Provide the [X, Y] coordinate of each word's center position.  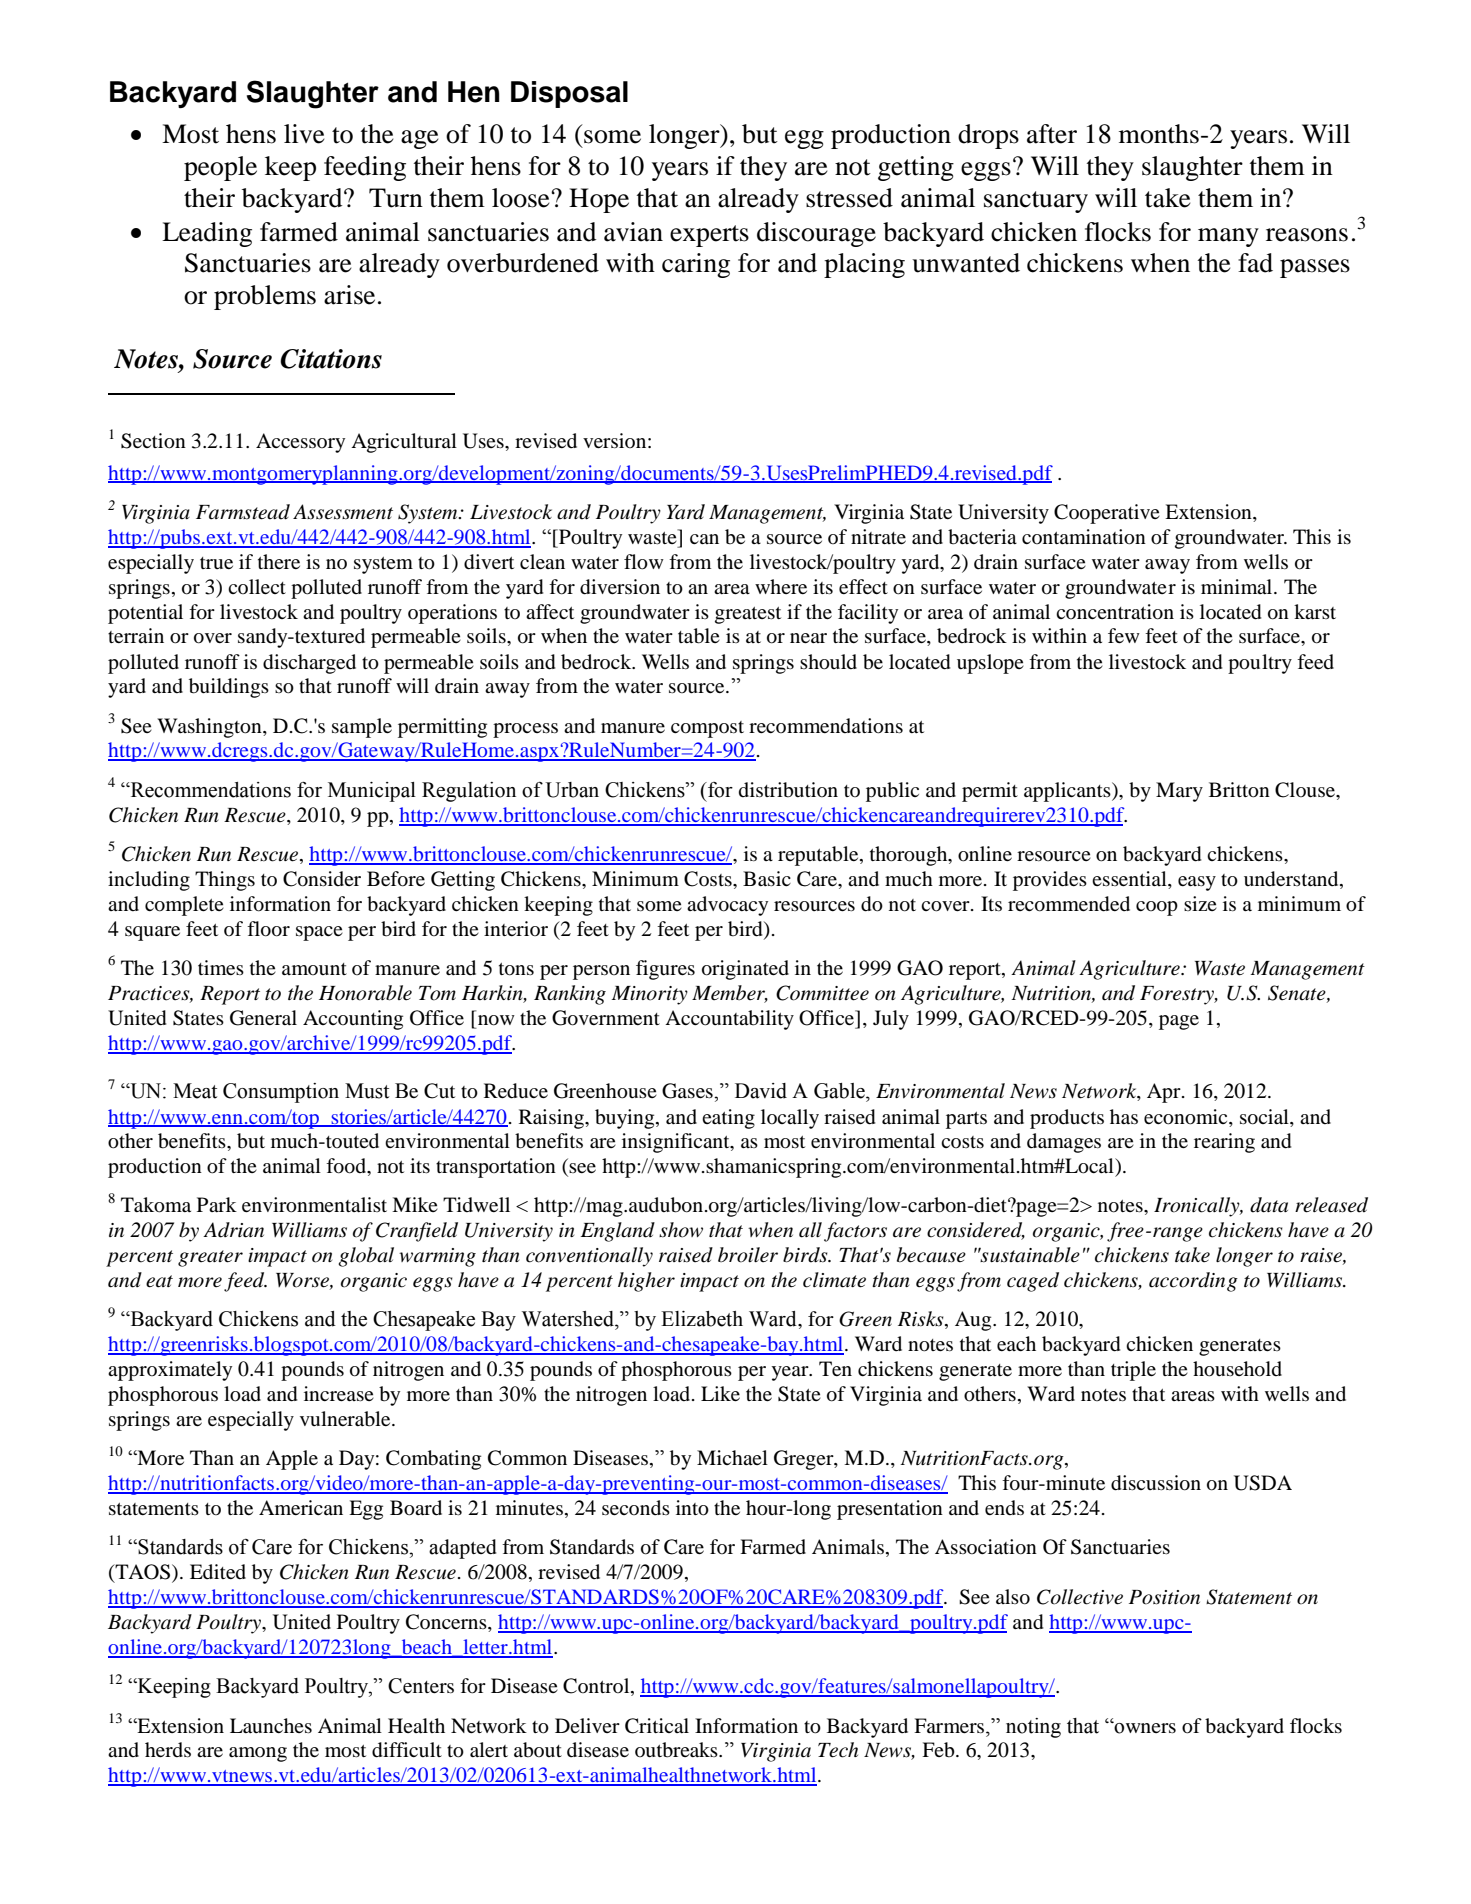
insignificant [677, 1143]
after [1052, 134]
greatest [748, 615]
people [220, 168]
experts [709, 236]
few [1124, 635]
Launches [271, 1725]
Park [217, 1204]
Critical [657, 1726]
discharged [309, 664]
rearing [1224, 1143]
